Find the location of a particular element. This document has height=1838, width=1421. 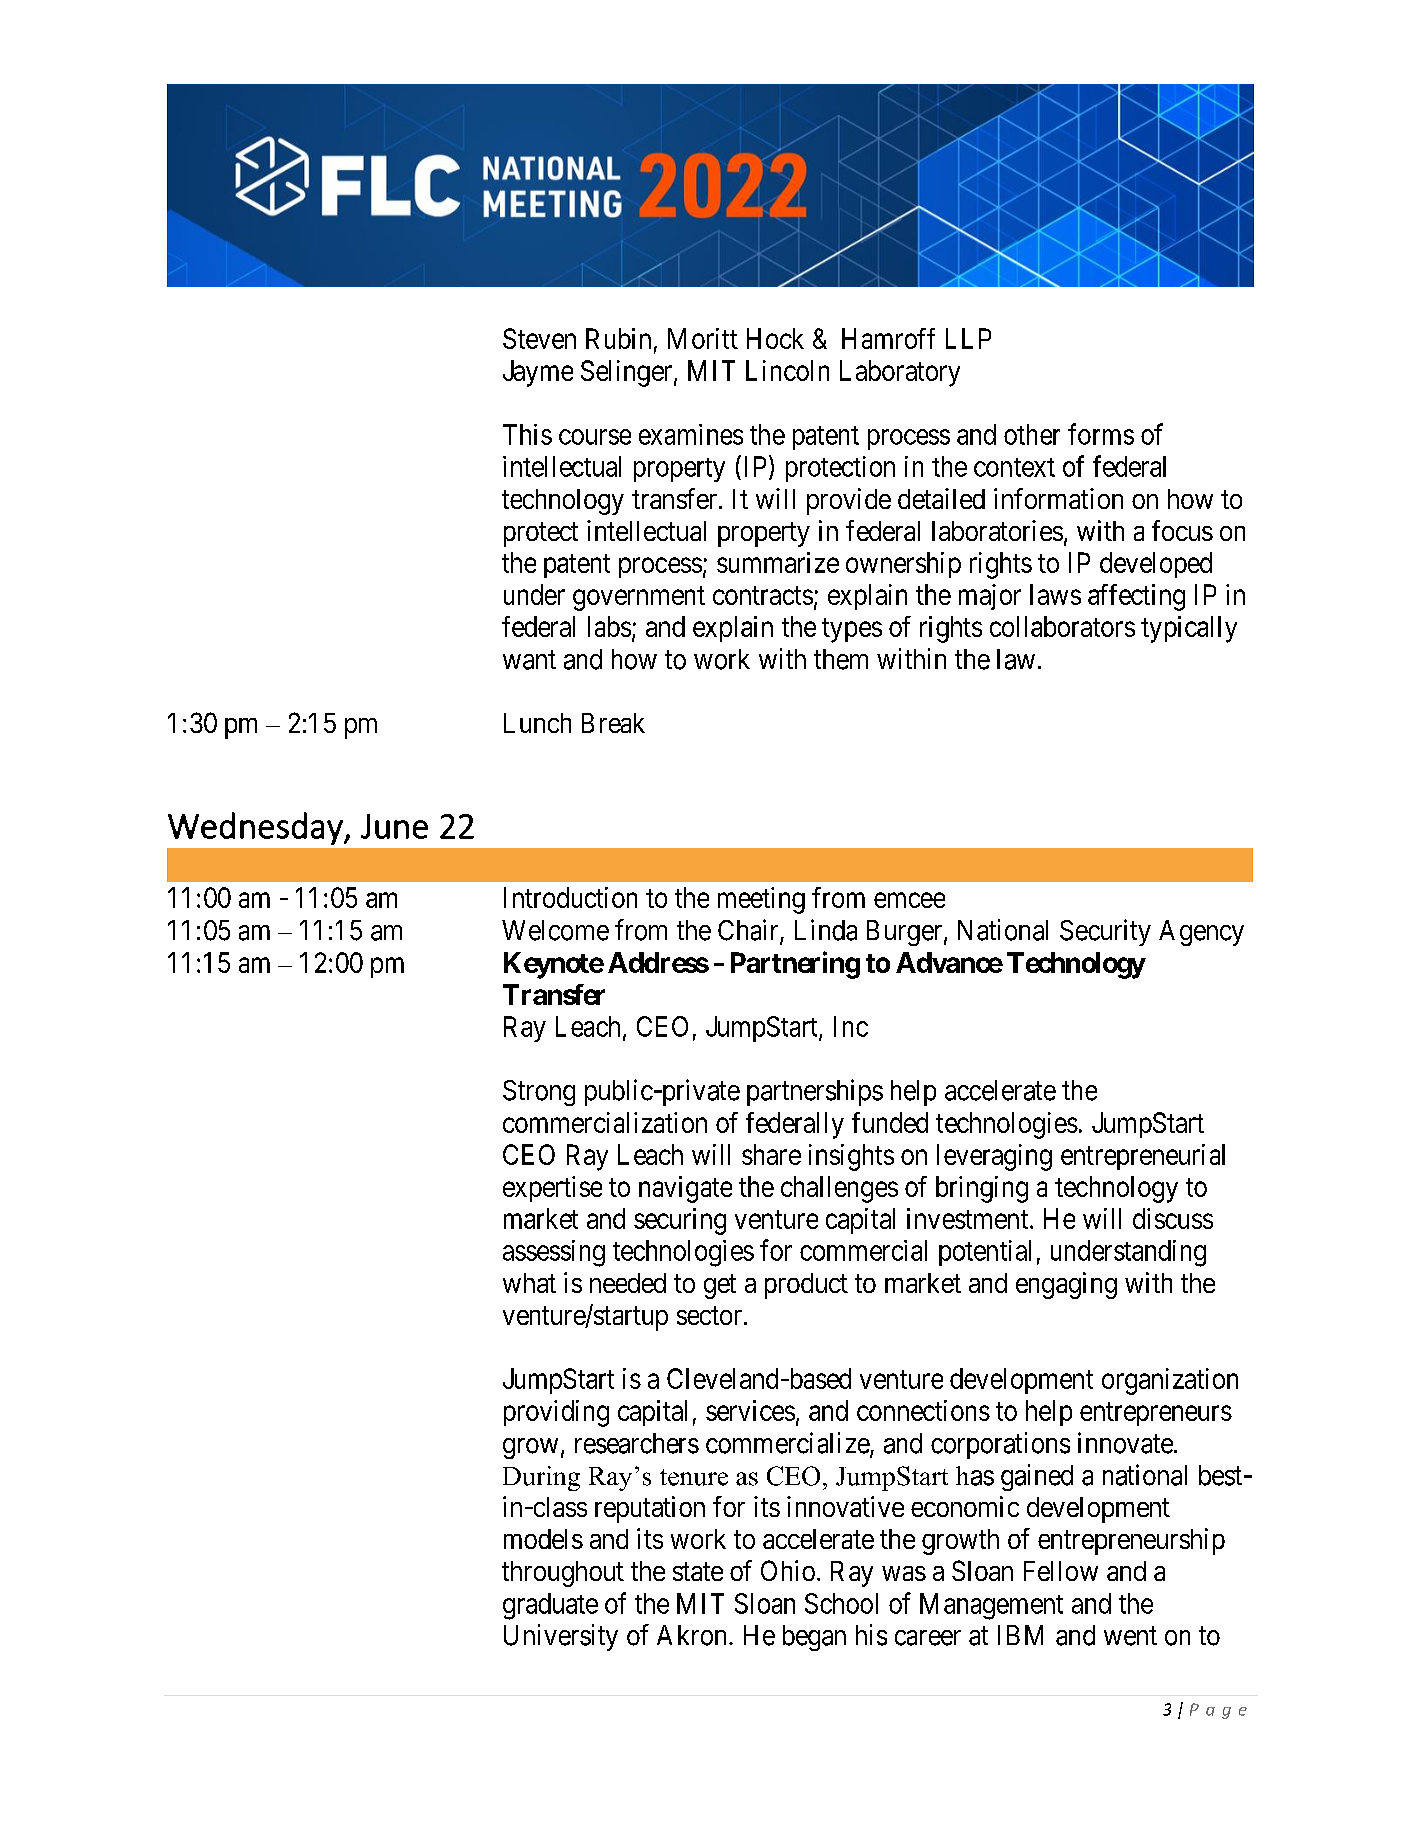

Jayme is located at coordinates (538, 373).
